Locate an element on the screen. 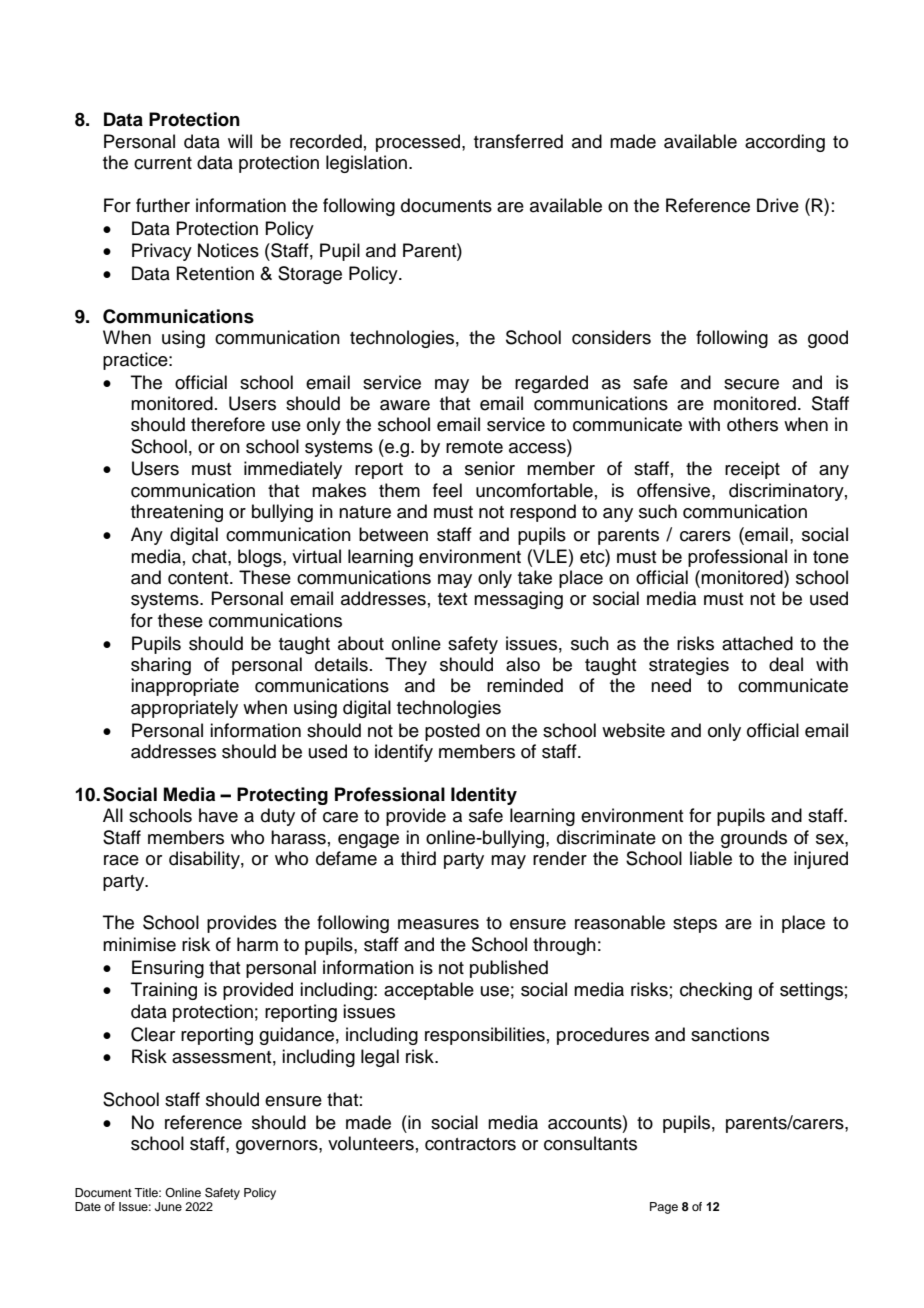 This screenshot has height=1308, width=924. June is located at coordinates (168, 1207).
